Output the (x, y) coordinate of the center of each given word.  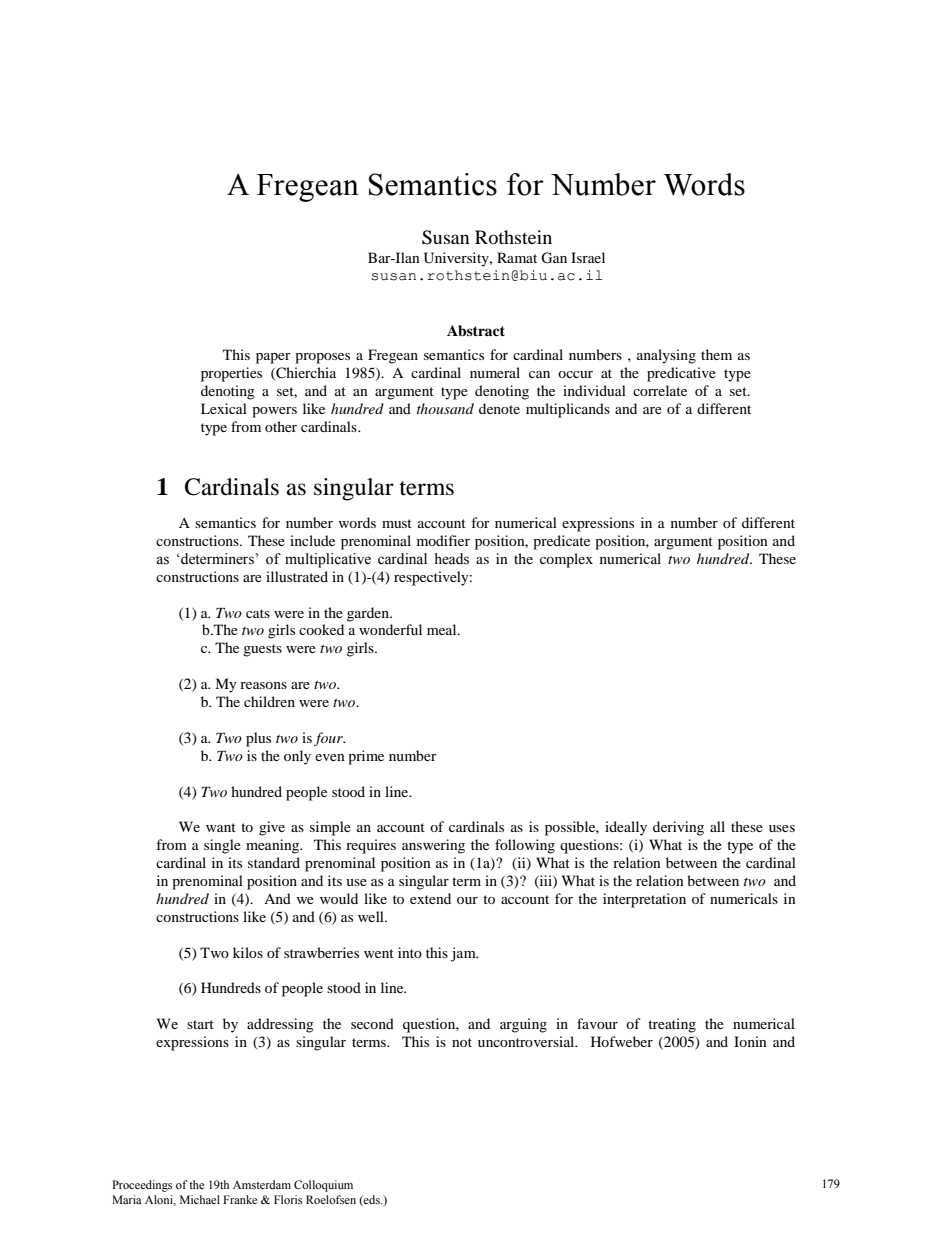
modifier (443, 540)
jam (464, 954)
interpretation (644, 900)
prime (366, 757)
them (716, 354)
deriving (678, 828)
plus (258, 739)
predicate (561, 542)
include (312, 540)
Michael (200, 1199)
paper (273, 358)
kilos (248, 952)
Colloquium (323, 1186)
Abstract (476, 331)
